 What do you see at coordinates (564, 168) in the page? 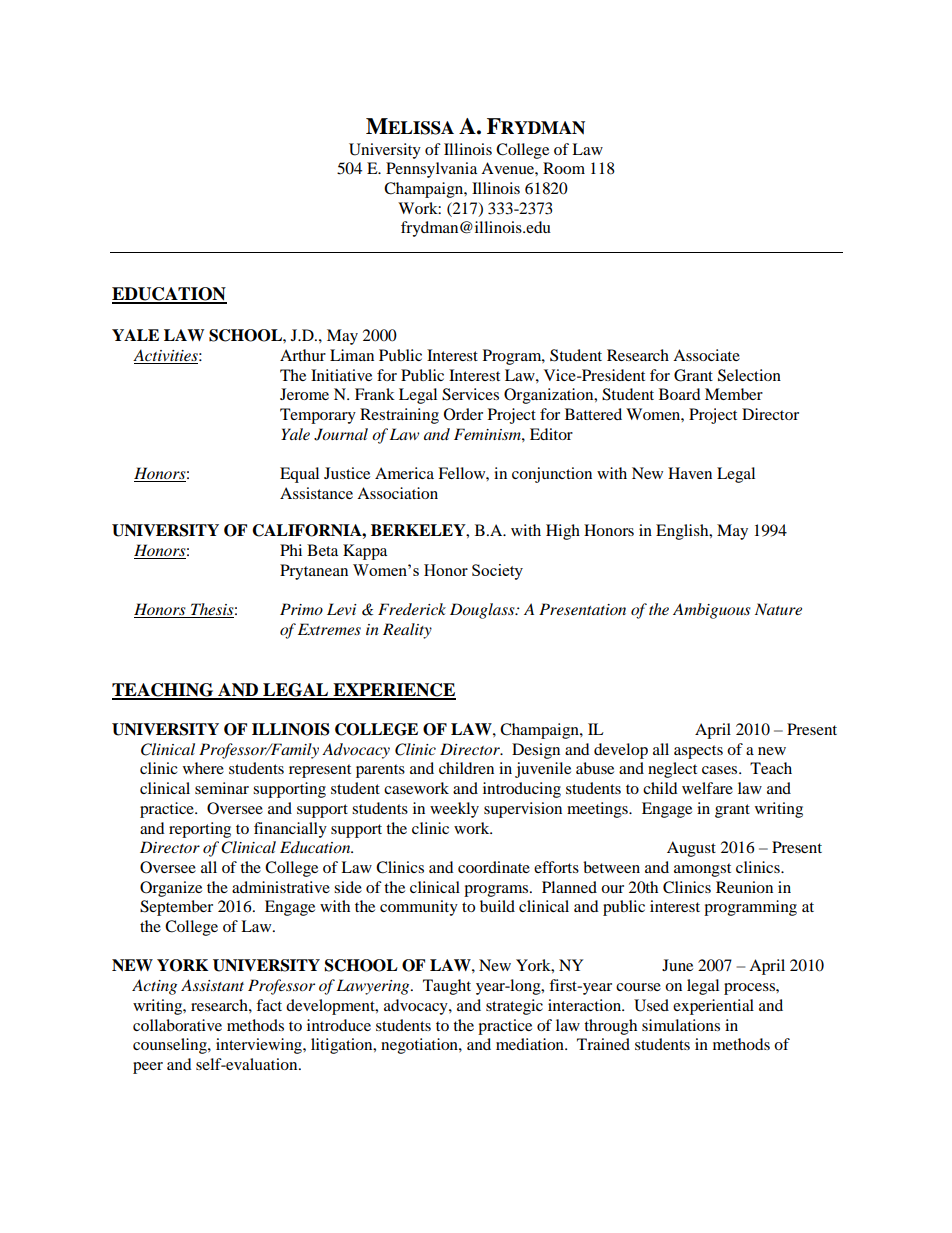
I see `Room` at bounding box center [564, 168].
